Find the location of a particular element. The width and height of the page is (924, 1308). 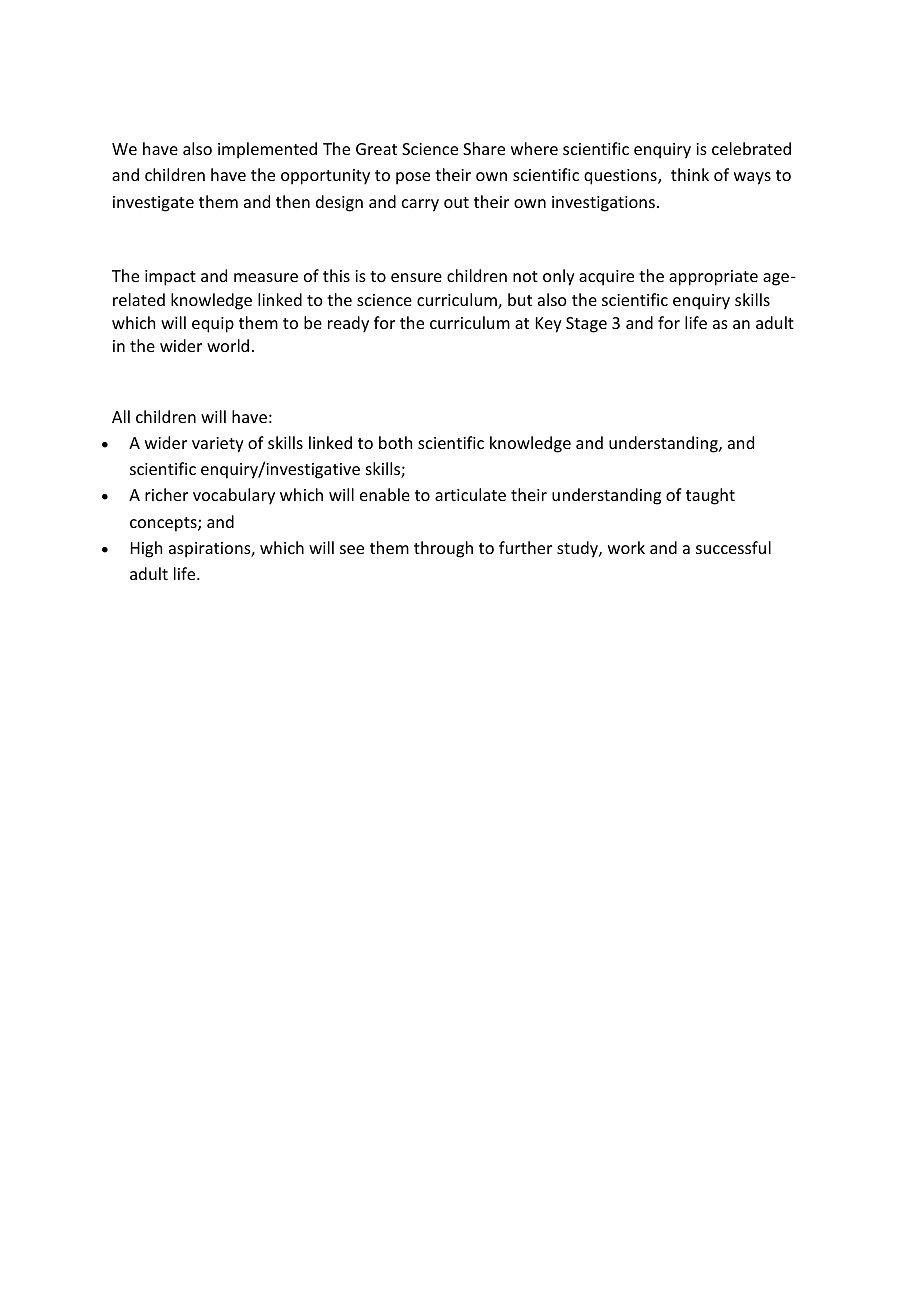

Share is located at coordinates (484, 148).
